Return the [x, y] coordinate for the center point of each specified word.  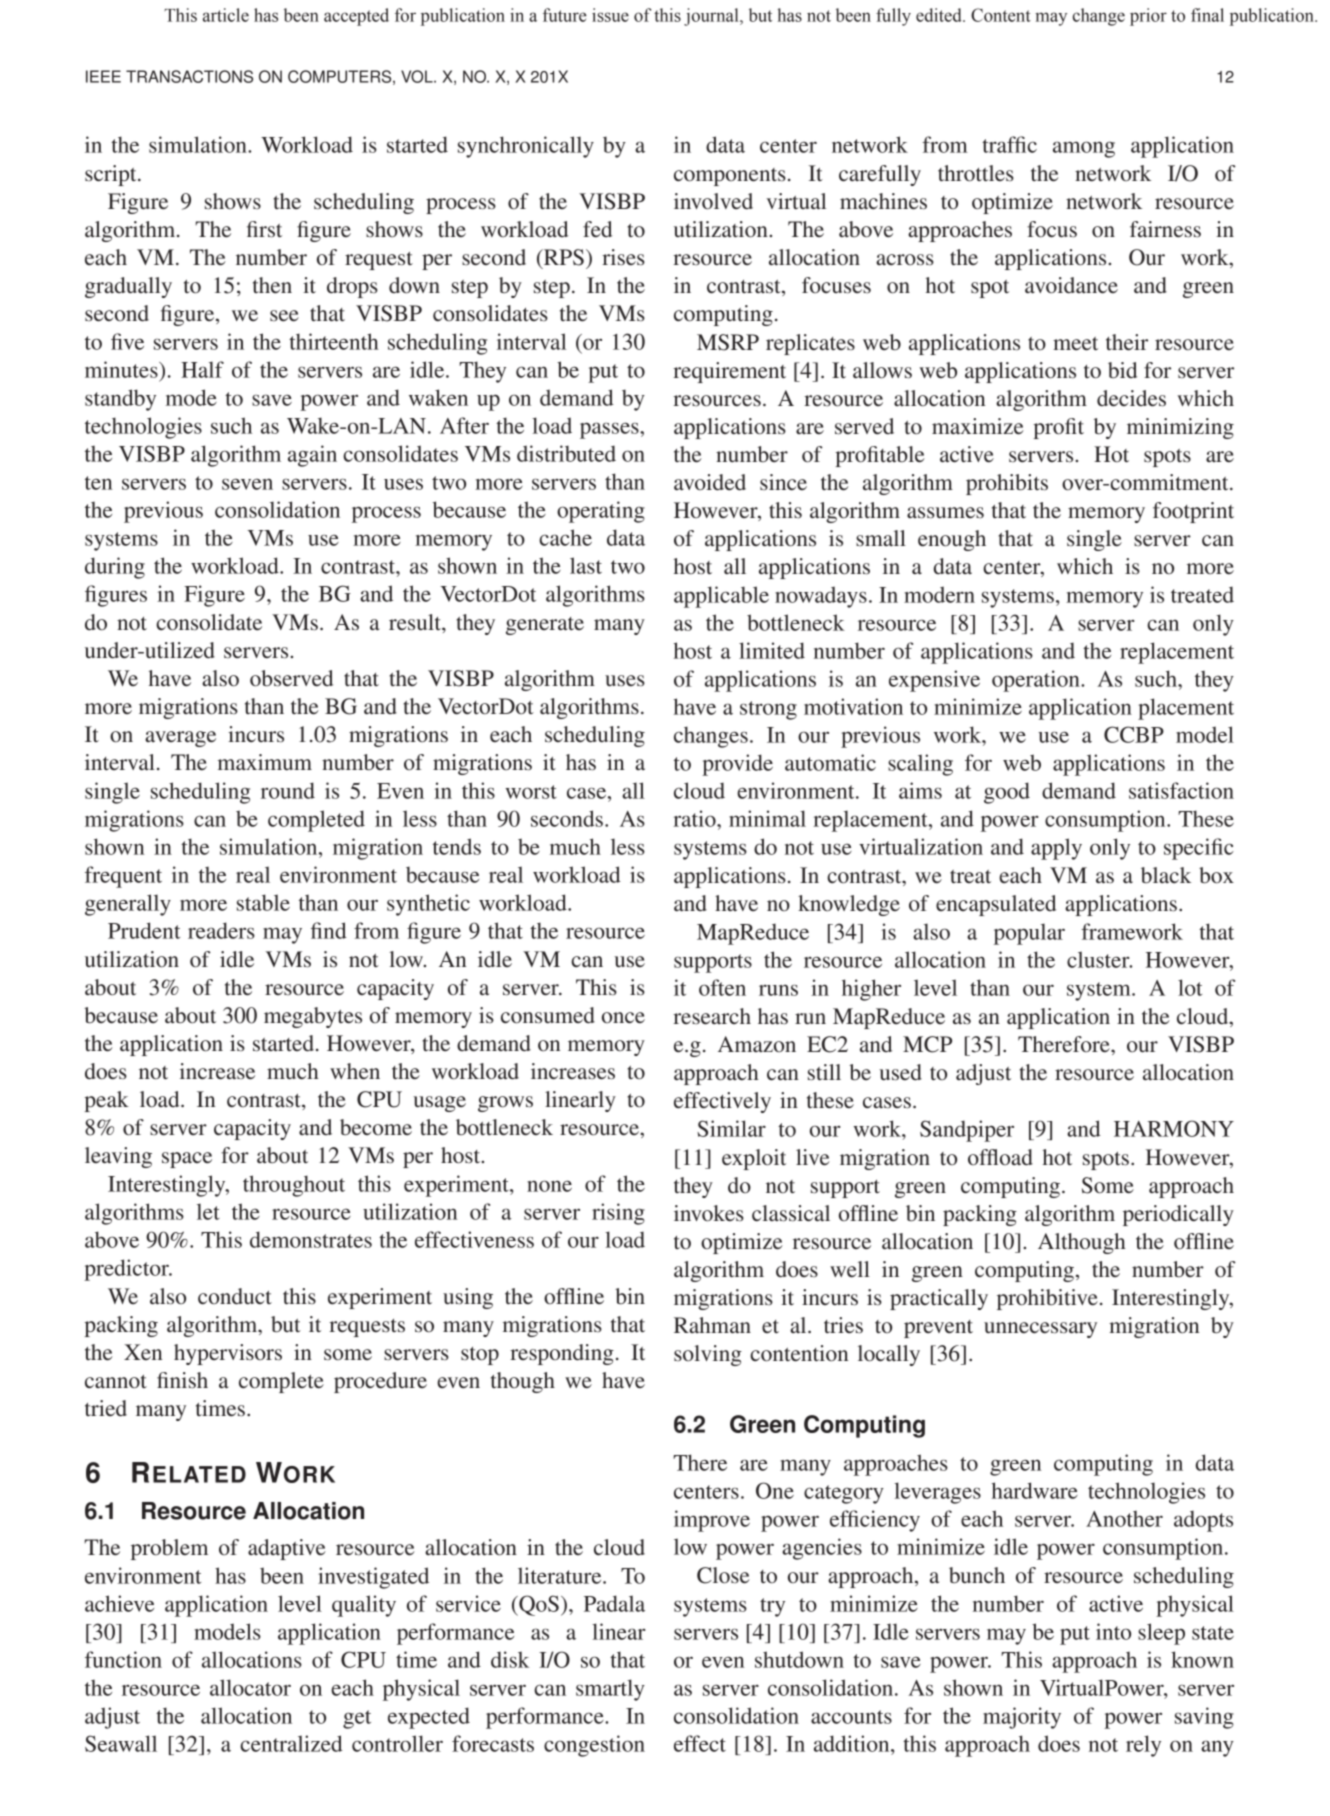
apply [1056, 849]
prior [1148, 17]
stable [263, 902]
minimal [767, 818]
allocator [250, 1687]
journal [712, 17]
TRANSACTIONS [189, 76]
